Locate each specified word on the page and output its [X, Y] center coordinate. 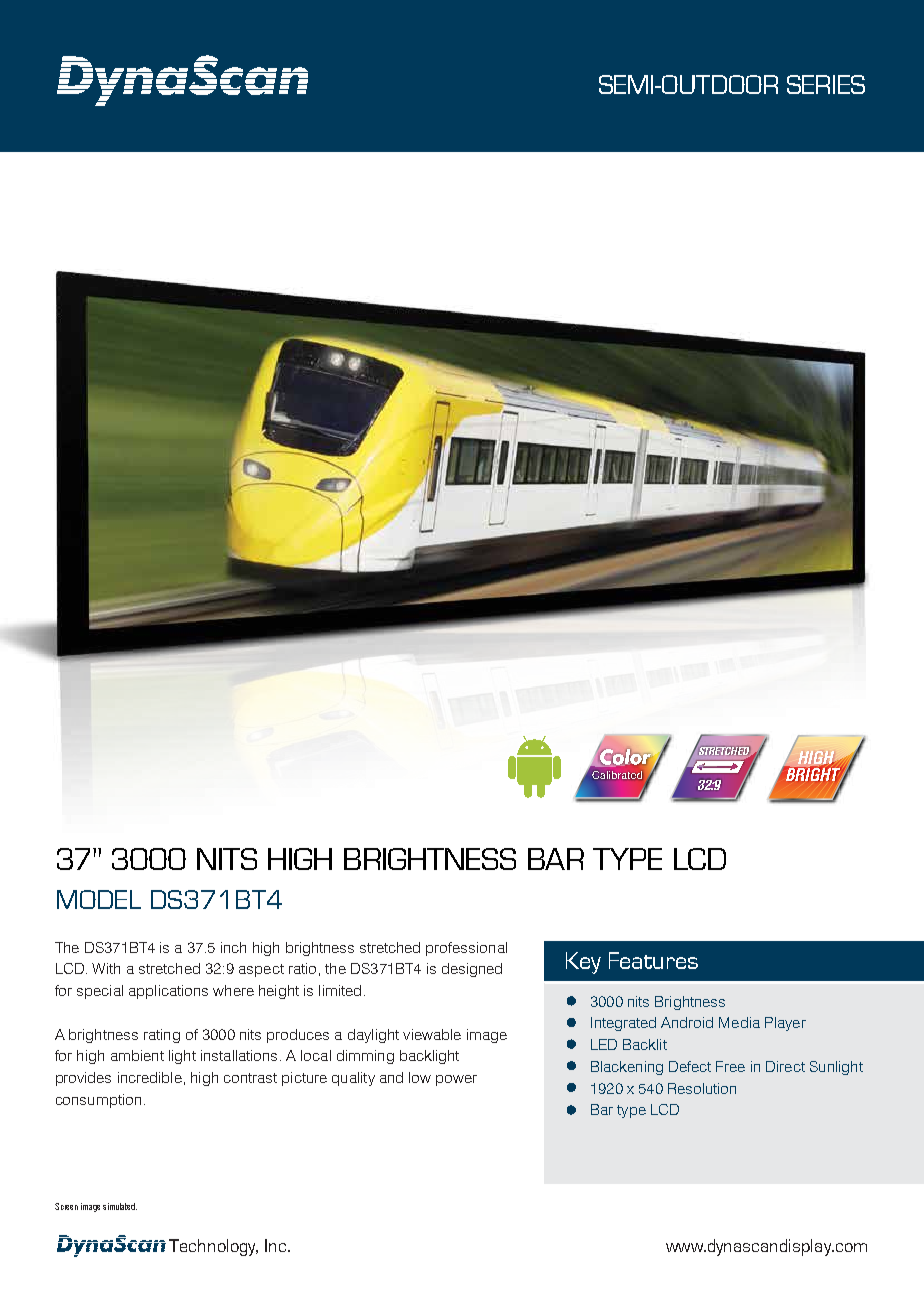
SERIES [826, 84]
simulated [120, 1206]
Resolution [702, 1088]
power [456, 1080]
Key [583, 963]
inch [233, 947]
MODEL [99, 899]
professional [466, 949]
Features [653, 960]
